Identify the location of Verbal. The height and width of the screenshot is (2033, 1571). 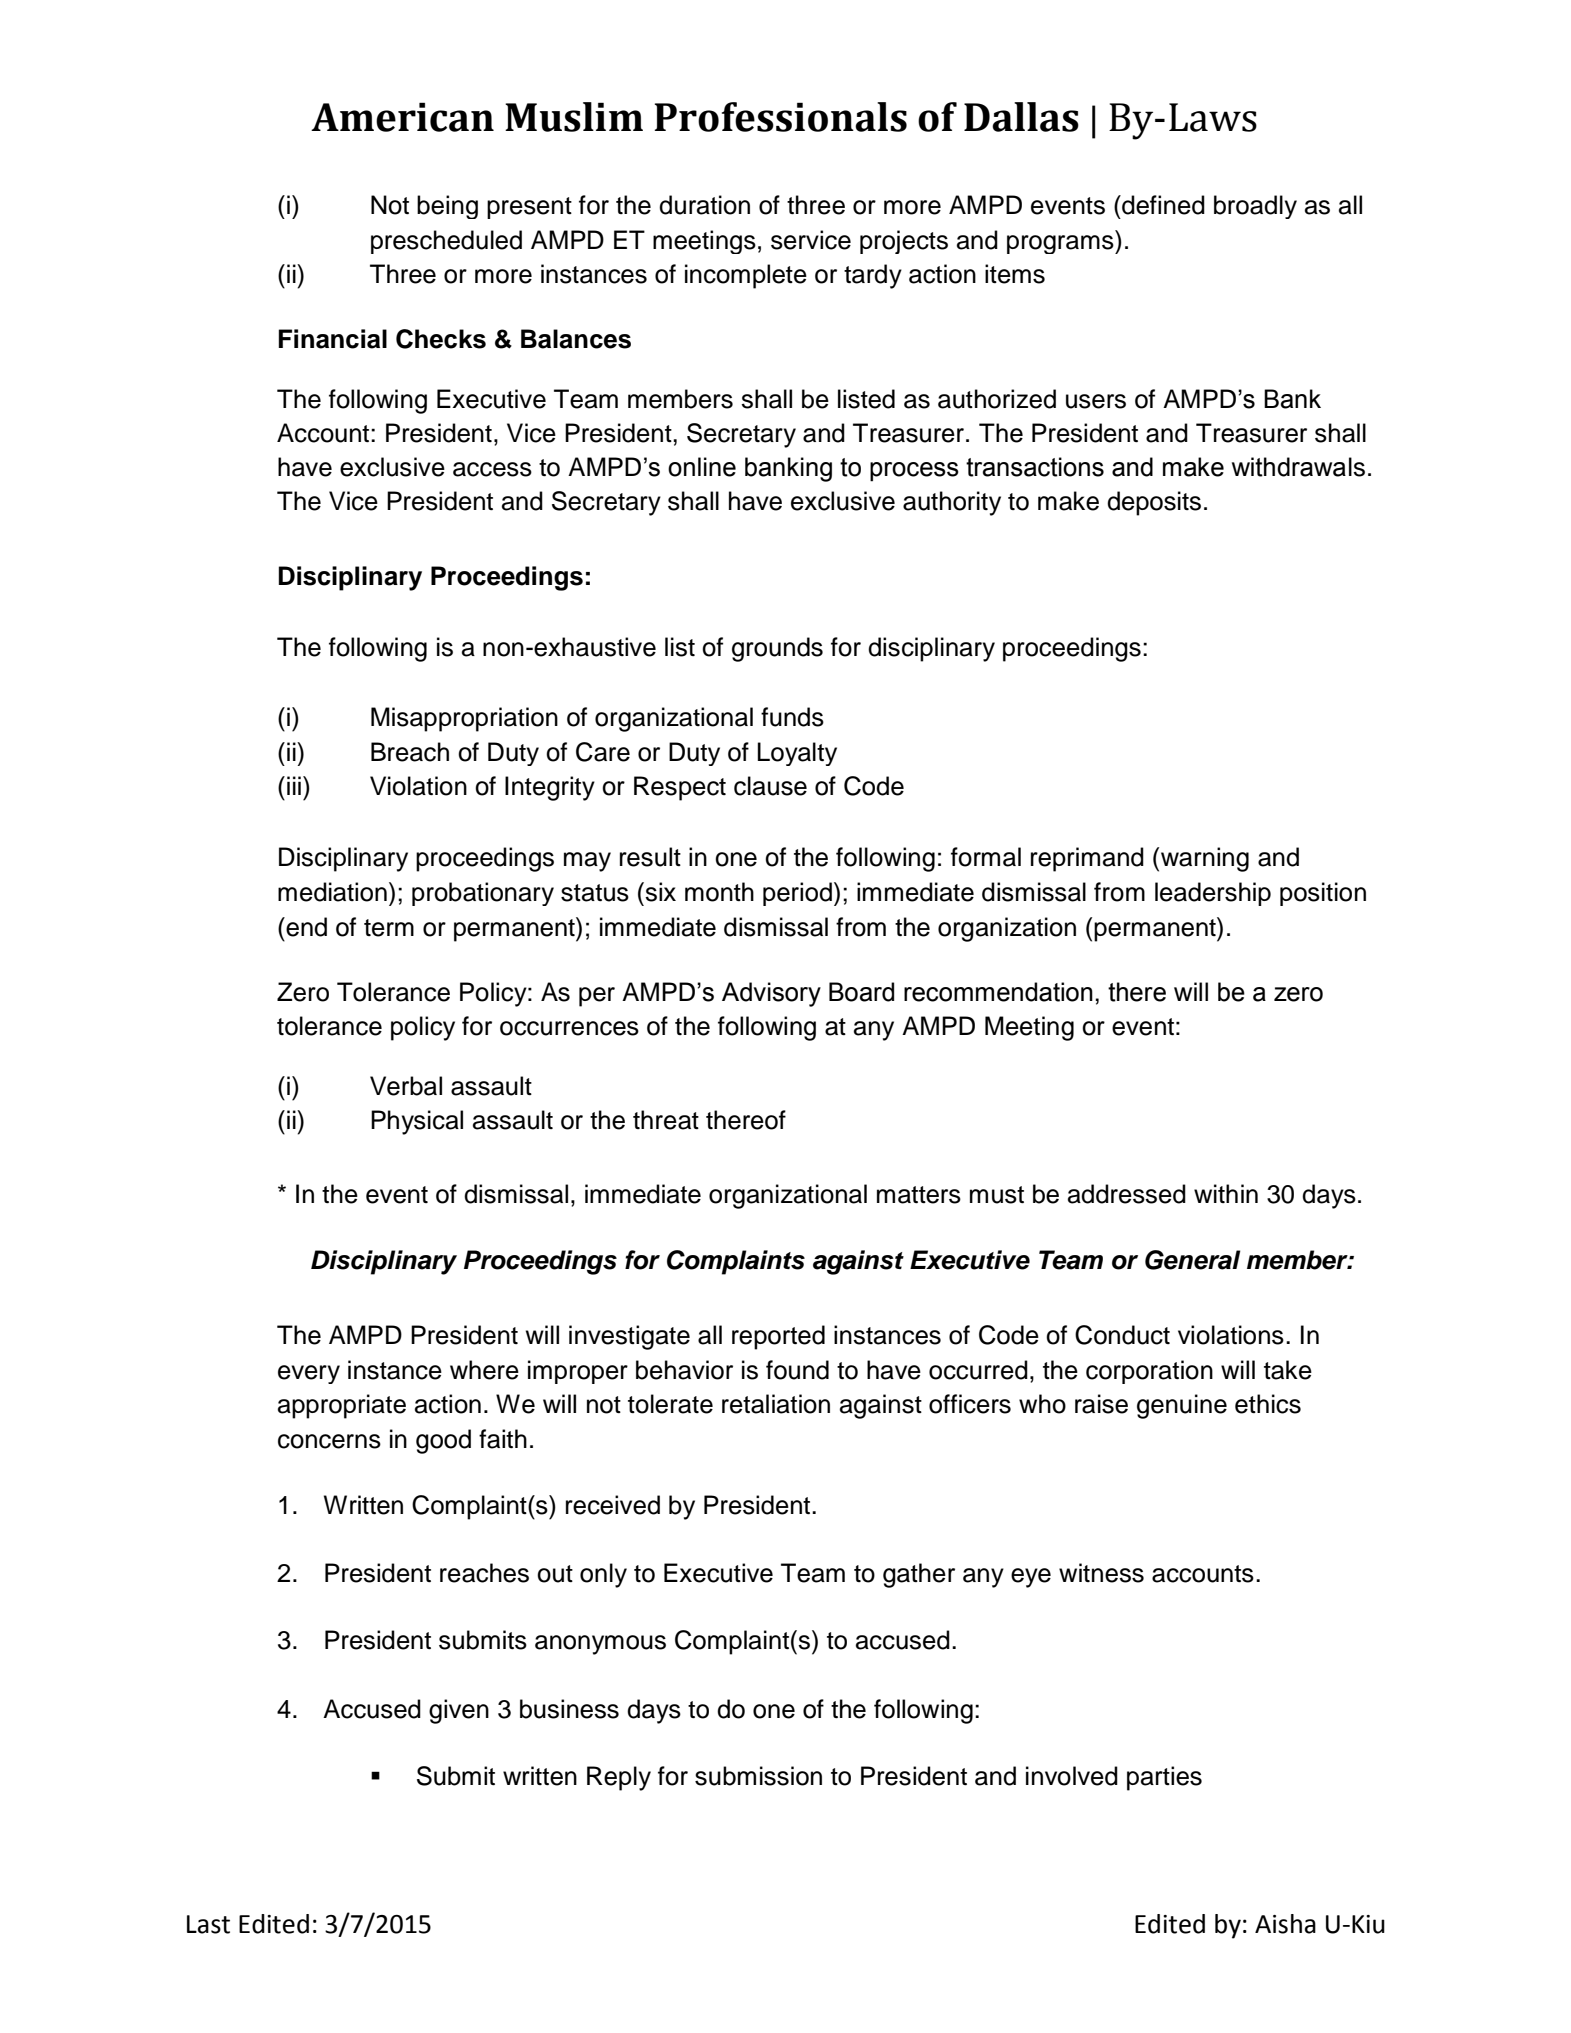
(406, 1086).
